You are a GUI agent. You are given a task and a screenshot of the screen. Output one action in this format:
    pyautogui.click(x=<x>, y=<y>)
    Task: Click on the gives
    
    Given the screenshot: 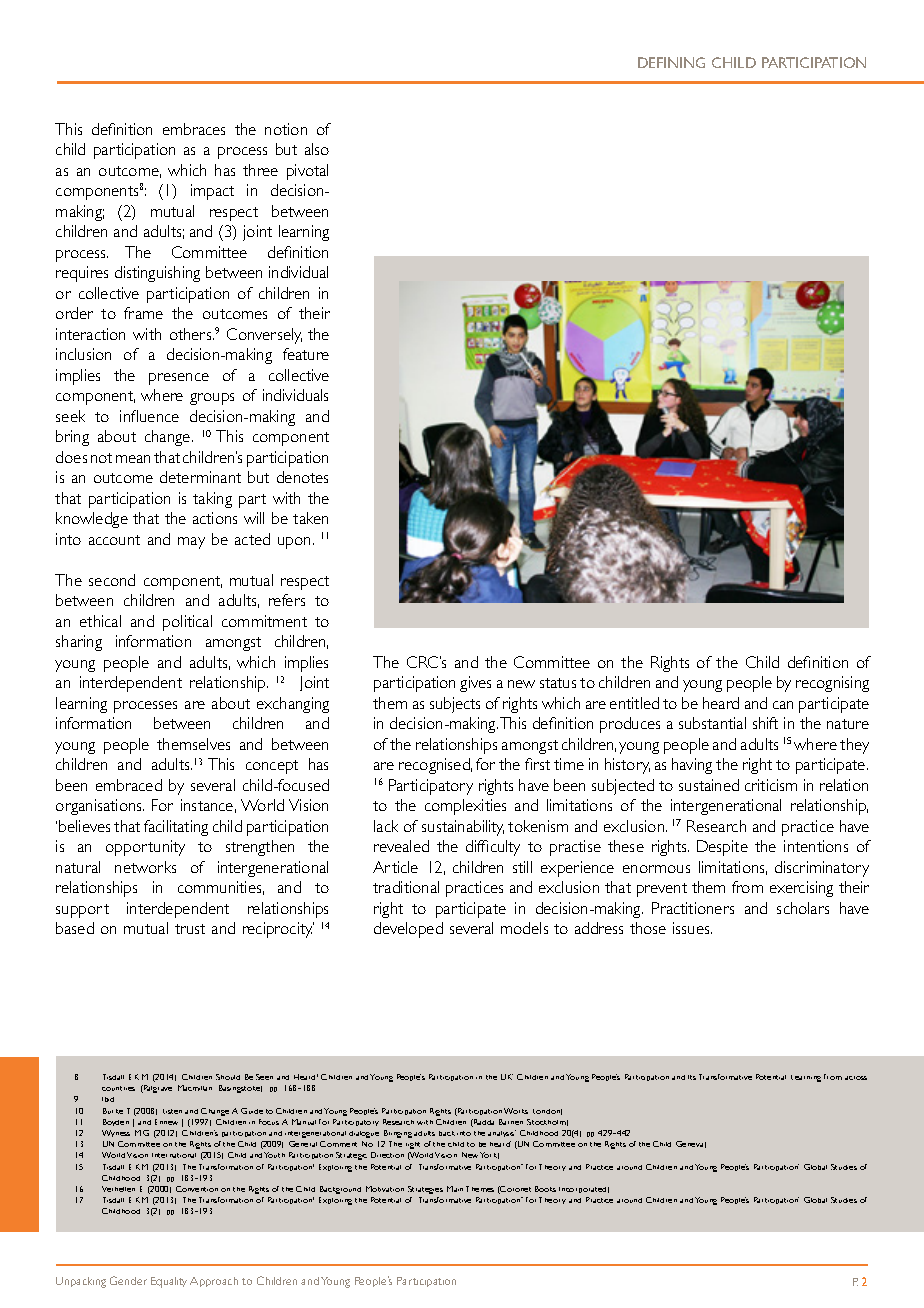 What is the action you would take?
    pyautogui.click(x=475, y=684)
